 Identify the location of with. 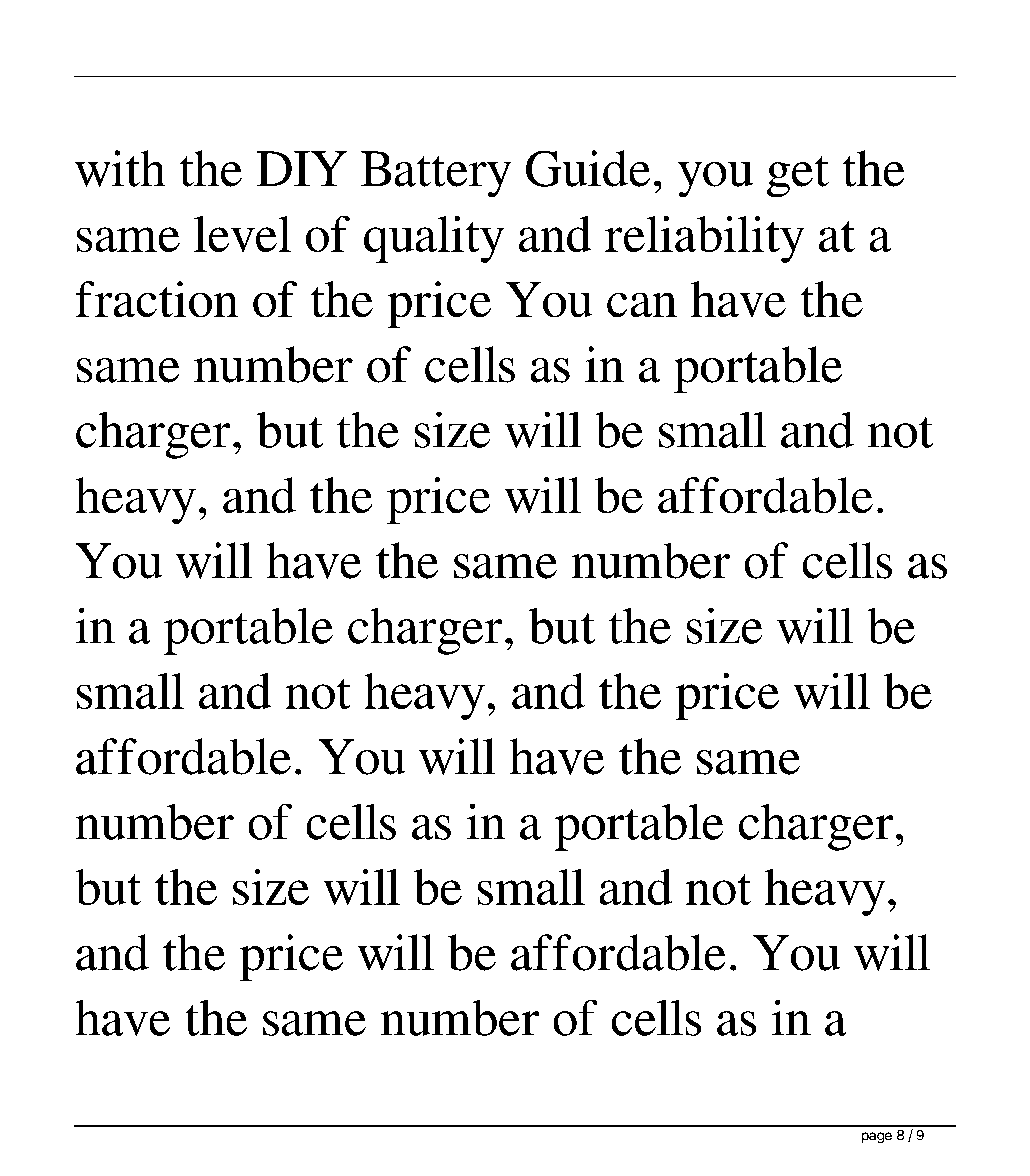
(120, 168).
